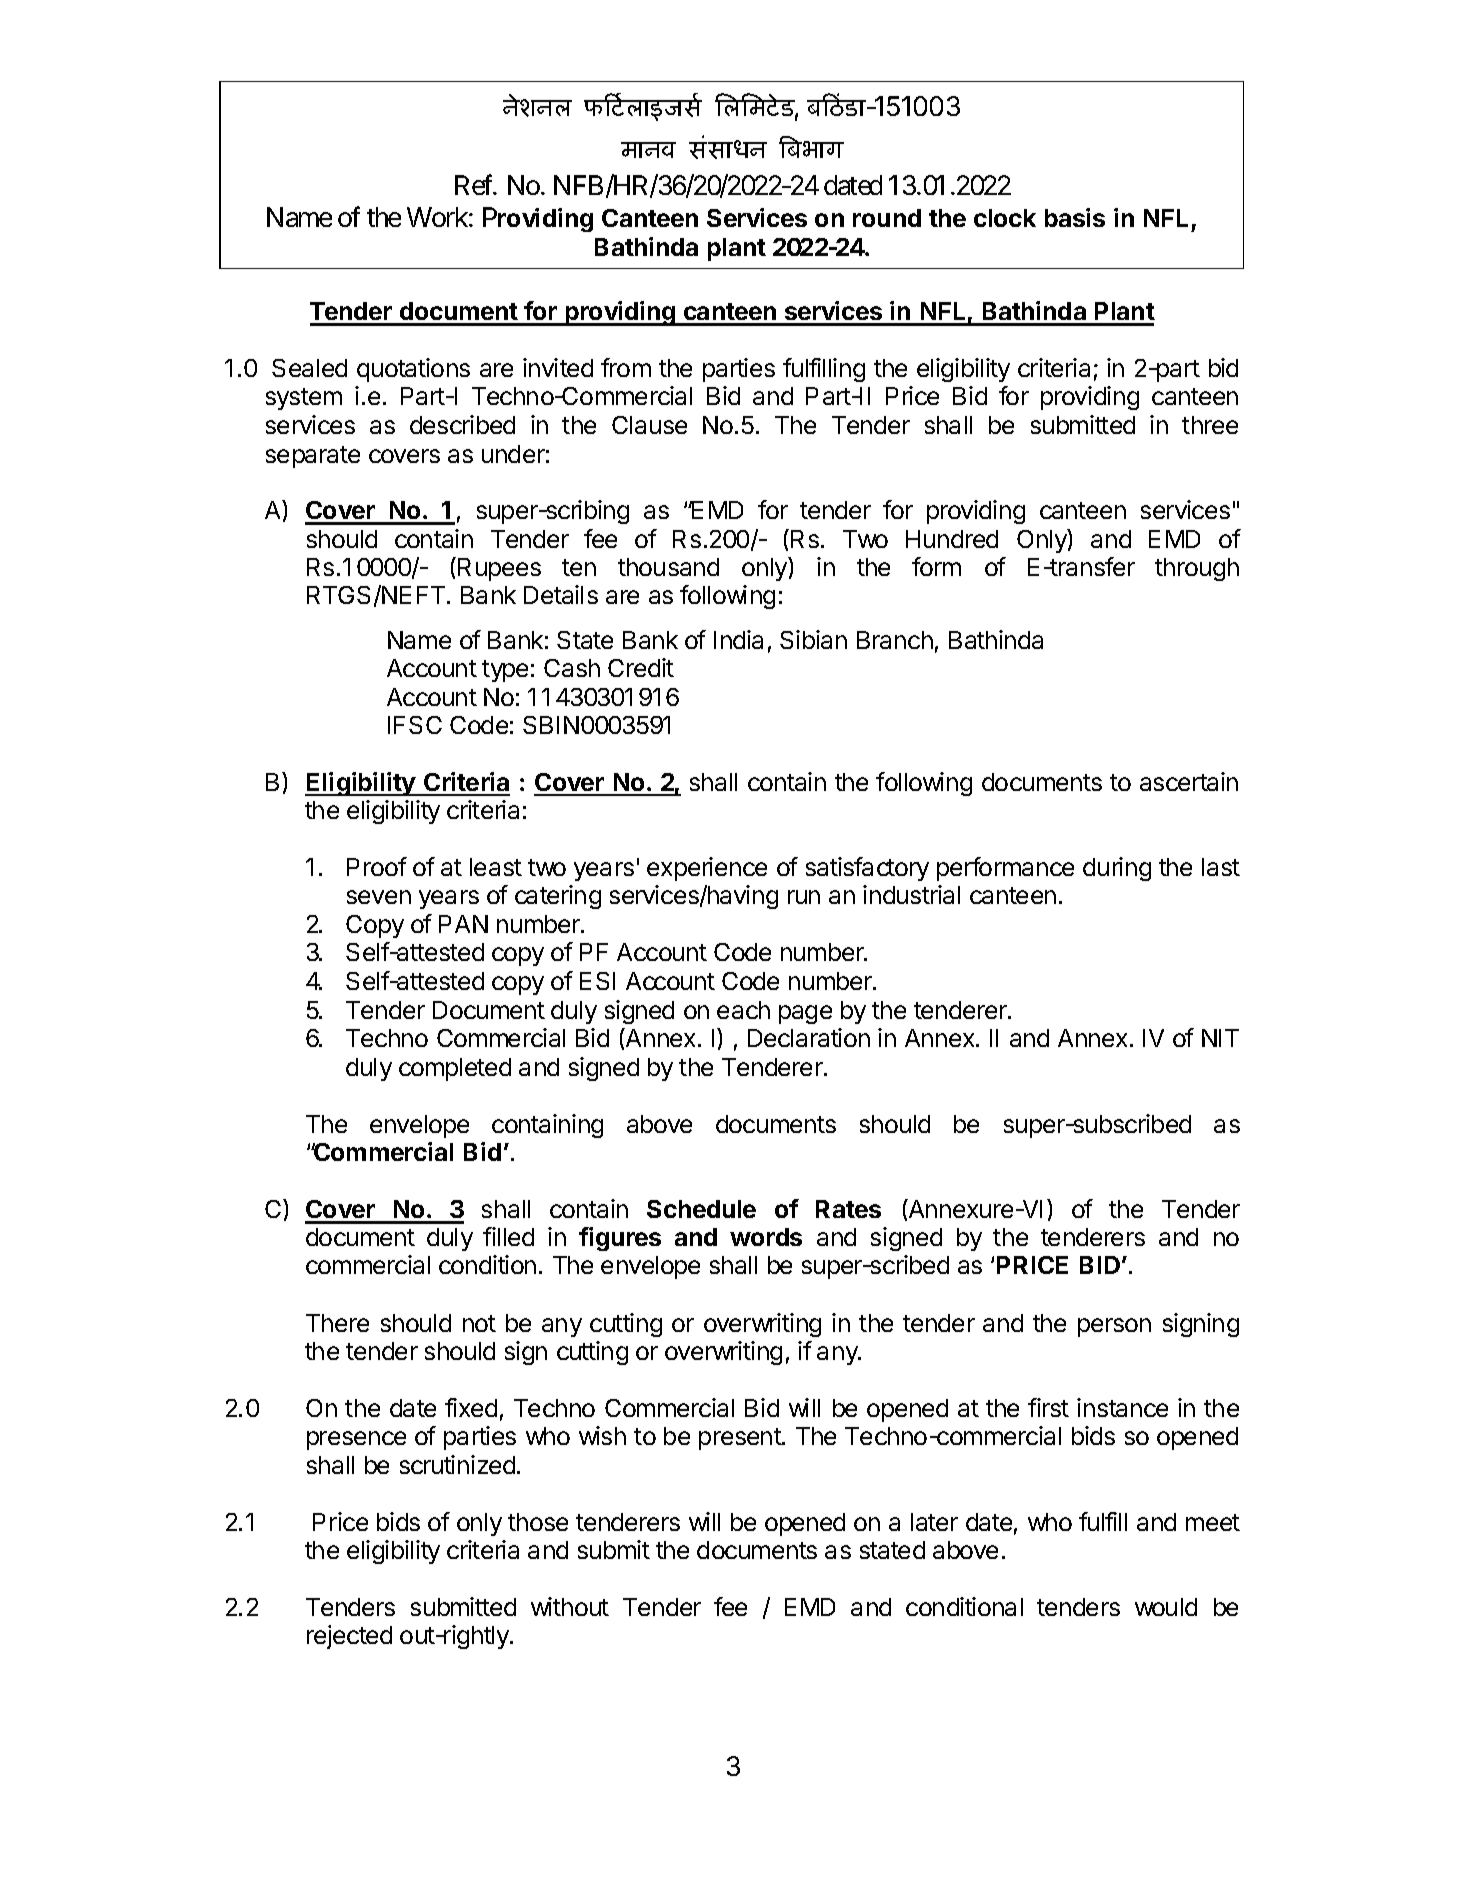 The height and width of the document is (1896, 1465). Describe the element at coordinates (475, 185) in the document. I see `Ref` at that location.
